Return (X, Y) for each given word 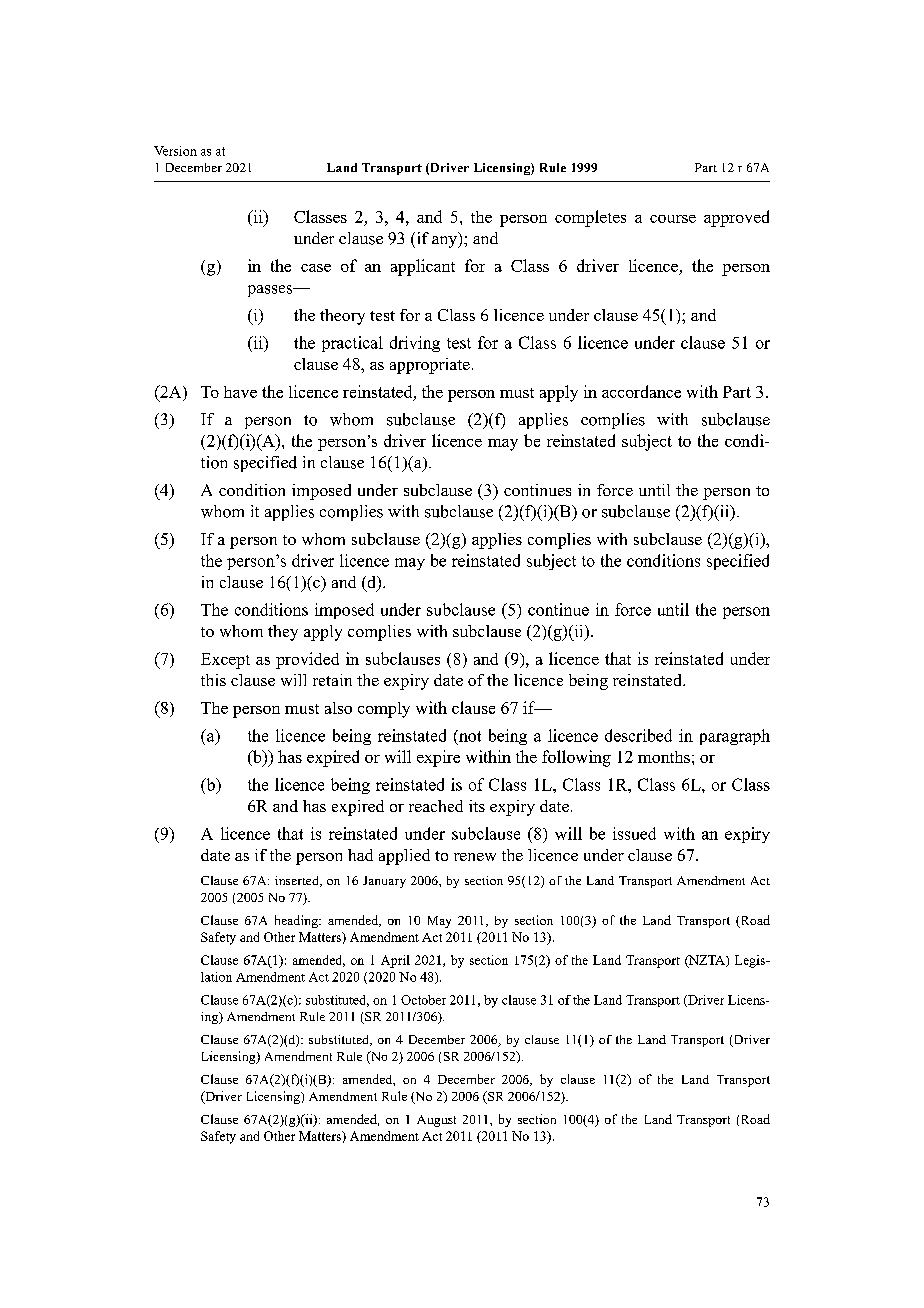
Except (225, 661)
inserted (298, 881)
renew (475, 857)
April (395, 961)
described (638, 735)
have (240, 392)
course (673, 219)
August (436, 1121)
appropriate (430, 366)
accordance (641, 391)
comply (384, 710)
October (423, 1000)
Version (175, 151)
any (446, 240)
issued (634, 833)
